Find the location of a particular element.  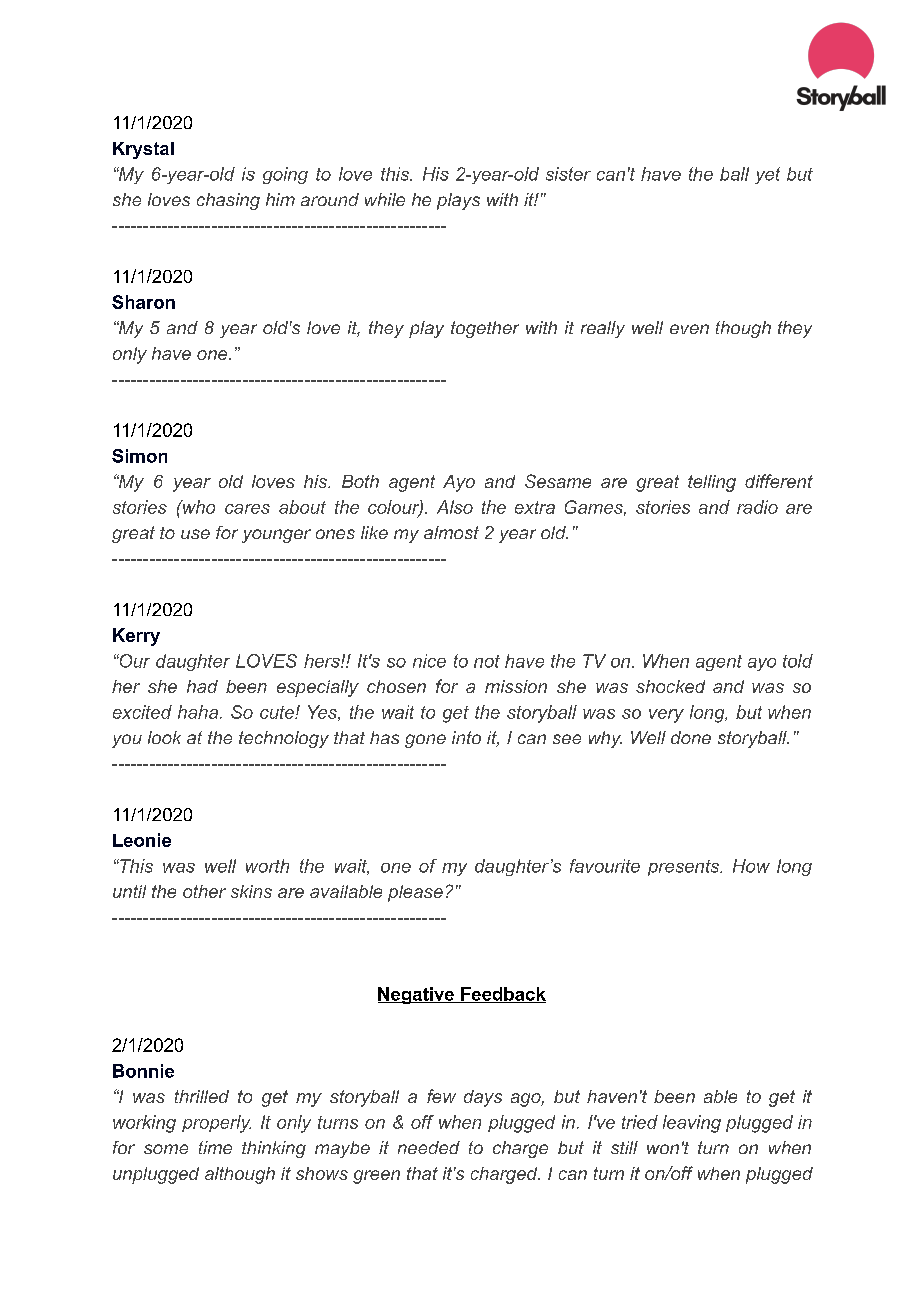

shocked is located at coordinates (670, 686).
